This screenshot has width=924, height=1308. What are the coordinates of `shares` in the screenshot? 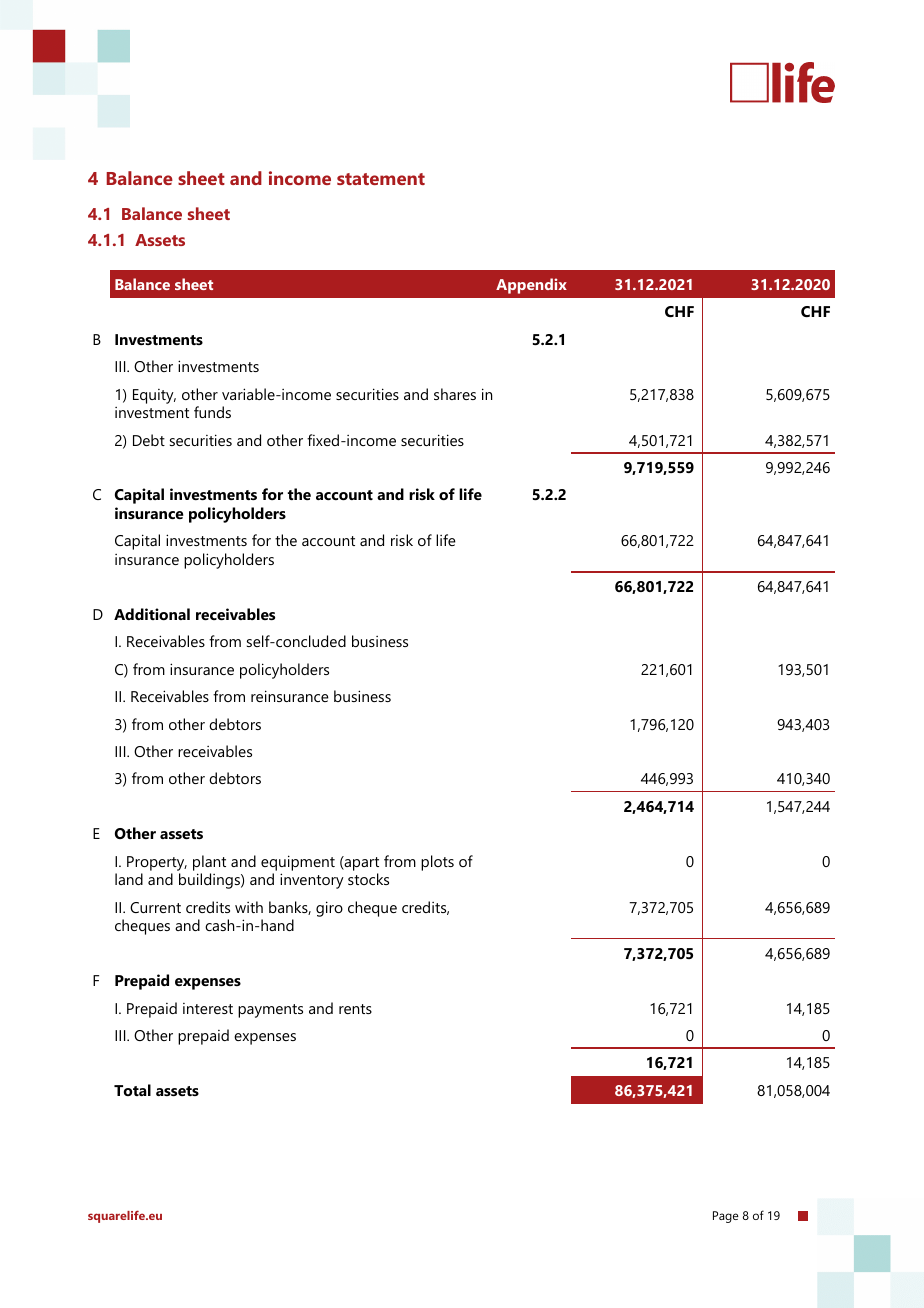 It's located at (455, 394).
